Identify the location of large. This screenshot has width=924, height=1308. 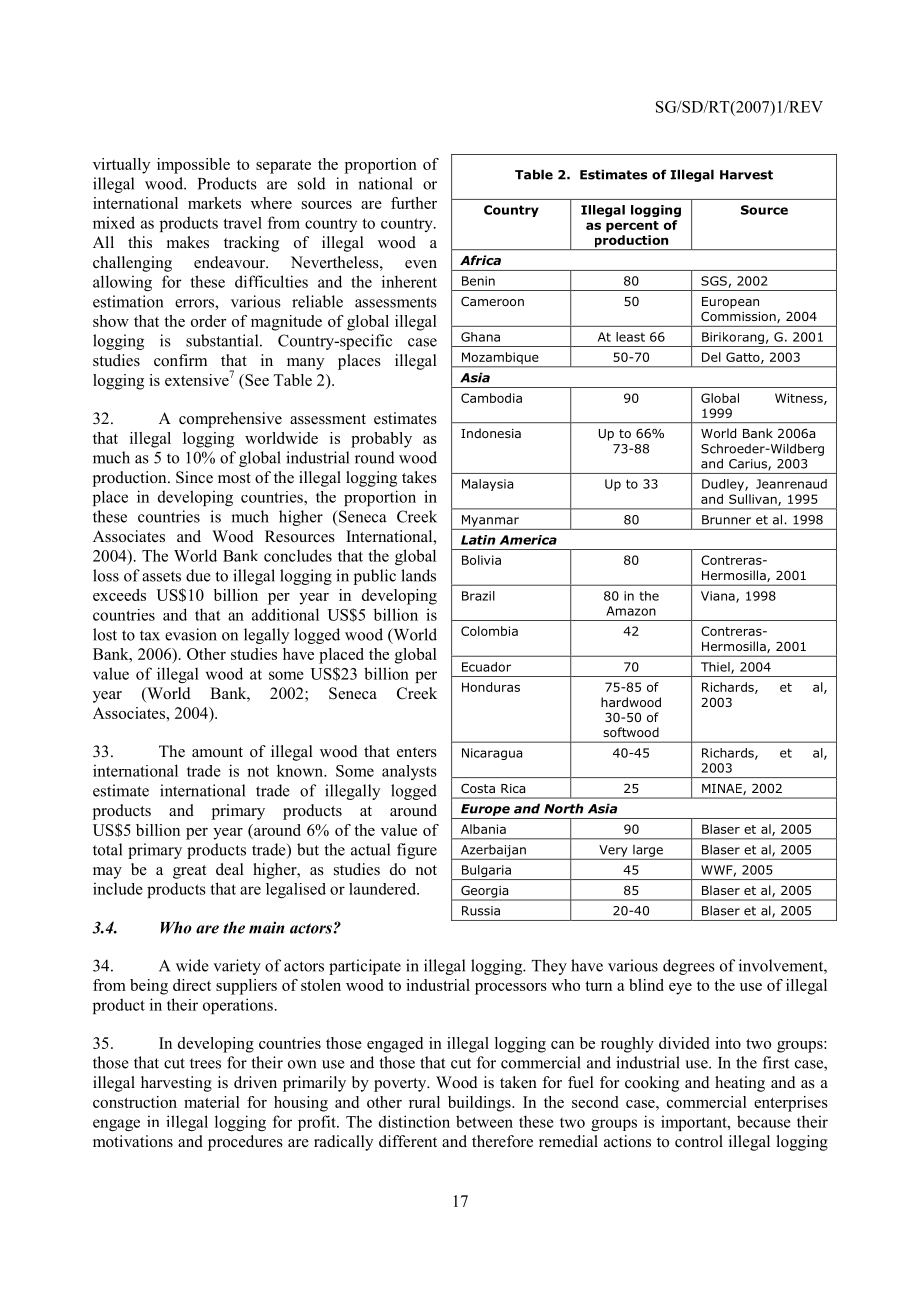
(648, 852).
